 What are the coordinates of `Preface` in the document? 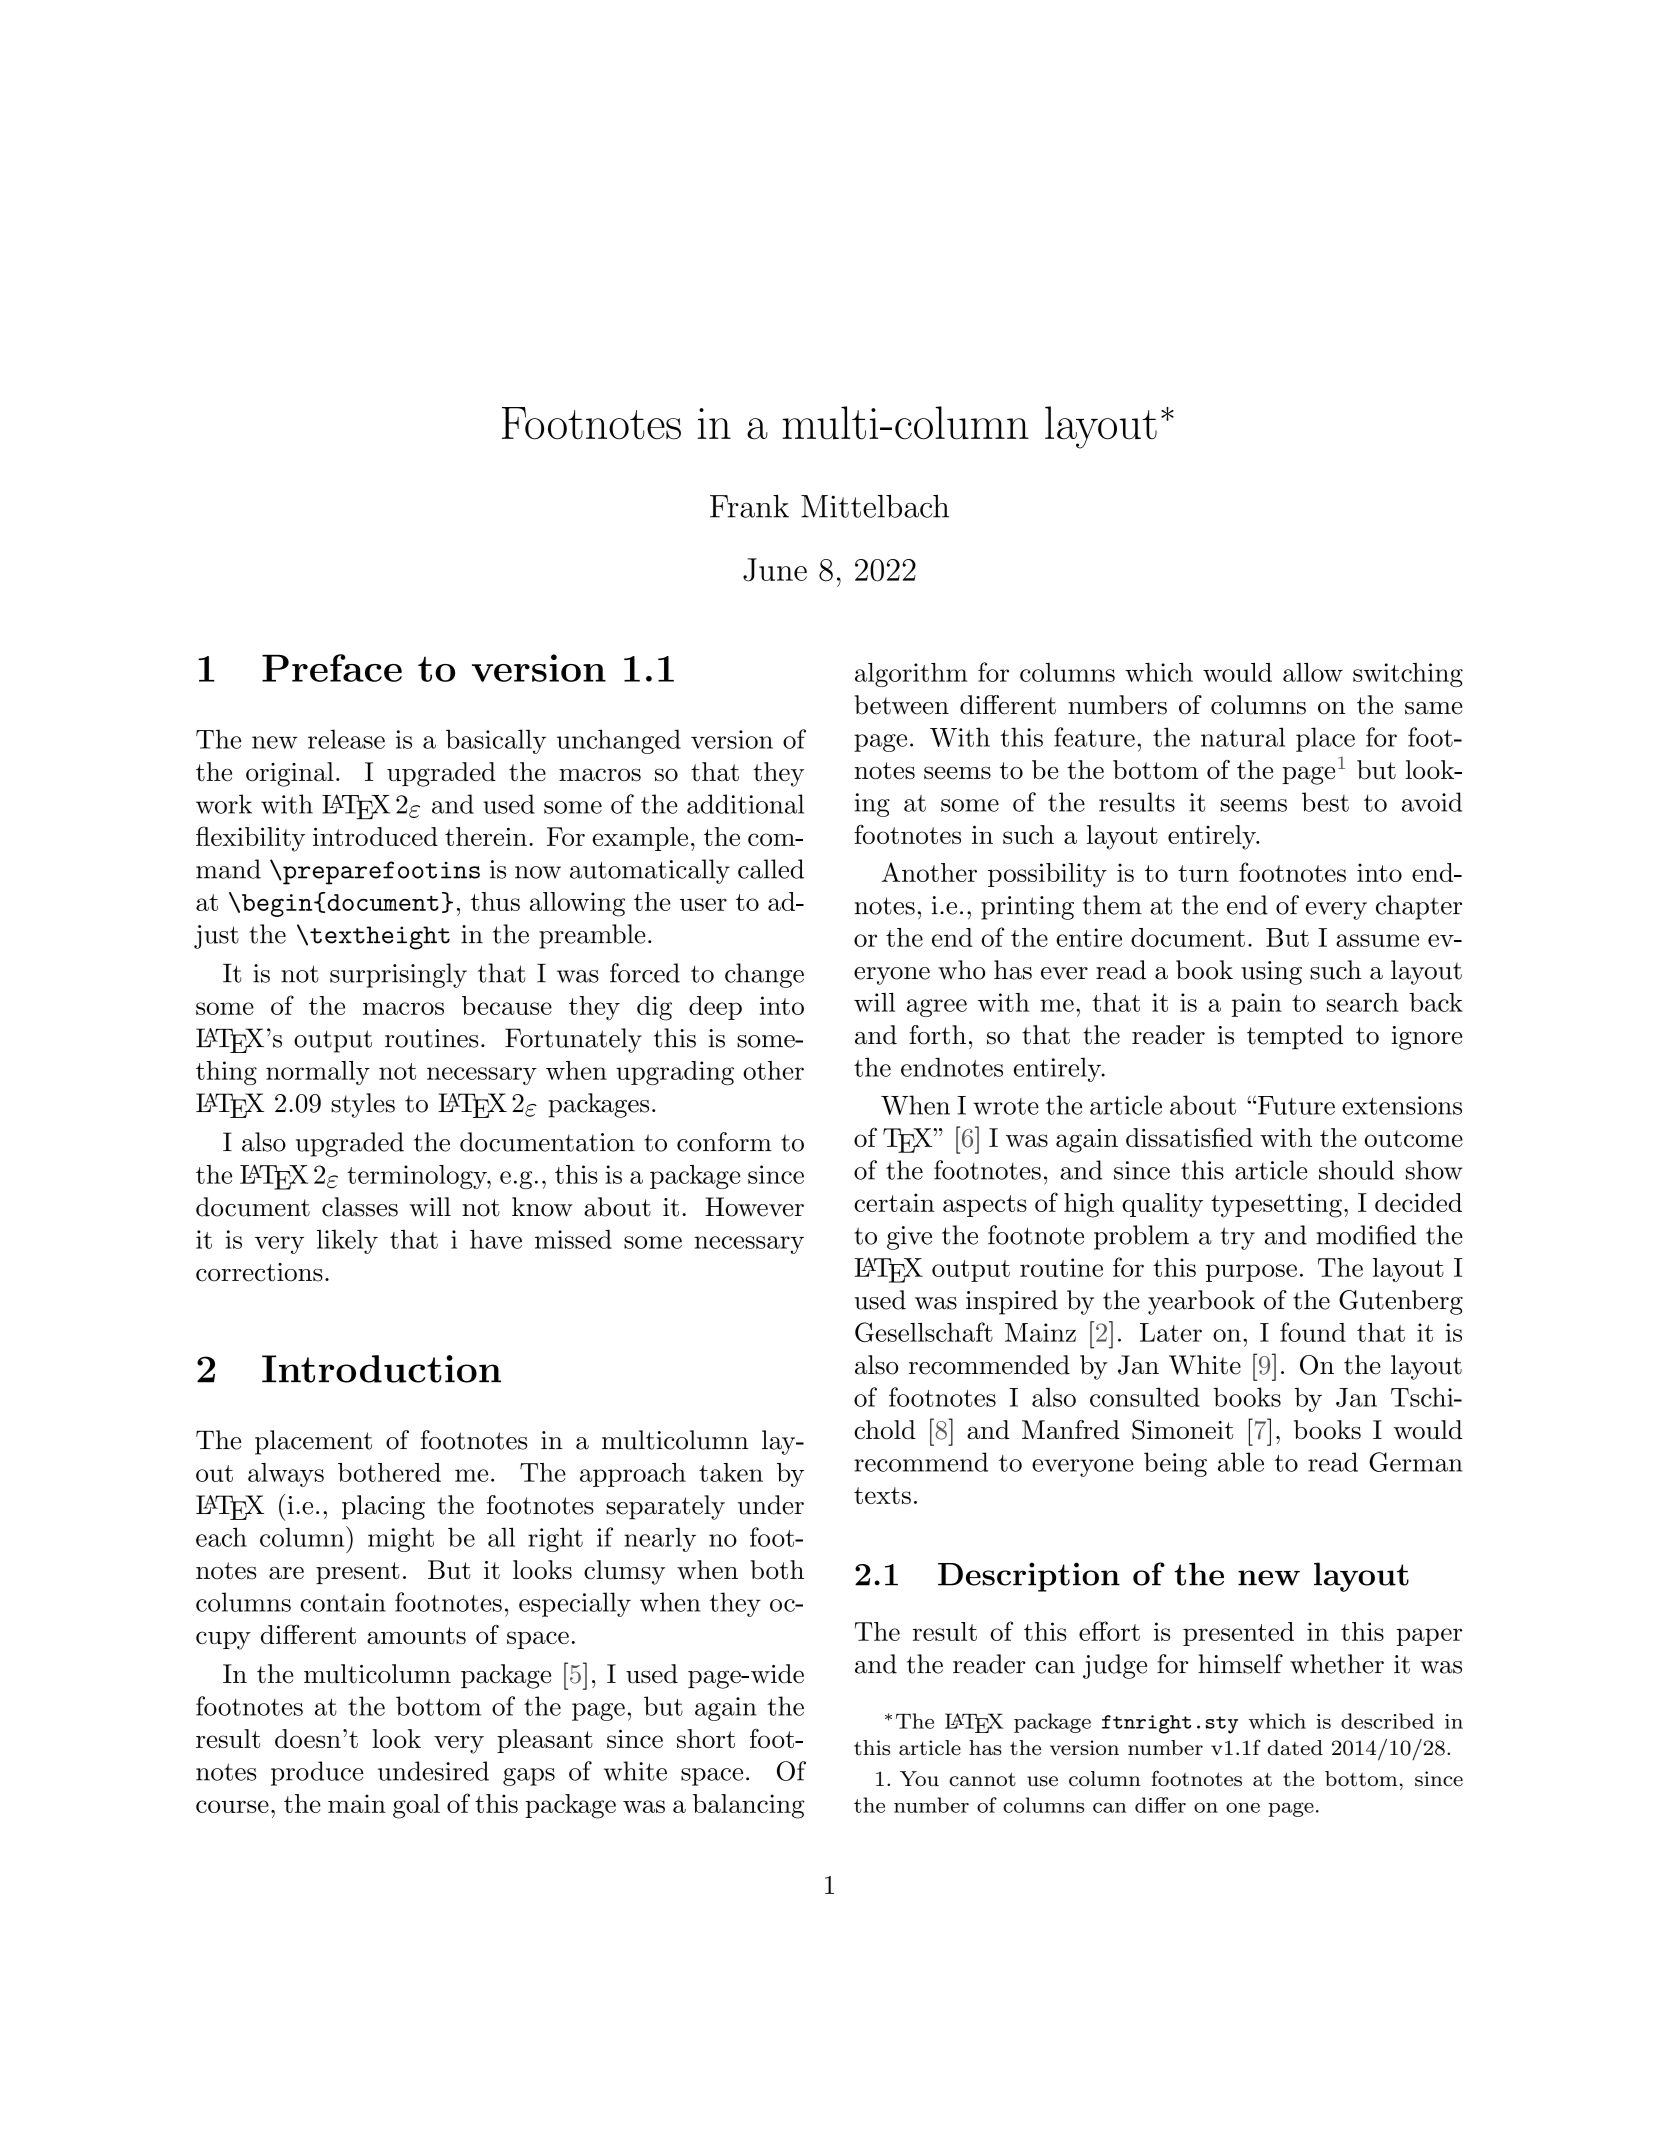 It's located at (332, 668).
